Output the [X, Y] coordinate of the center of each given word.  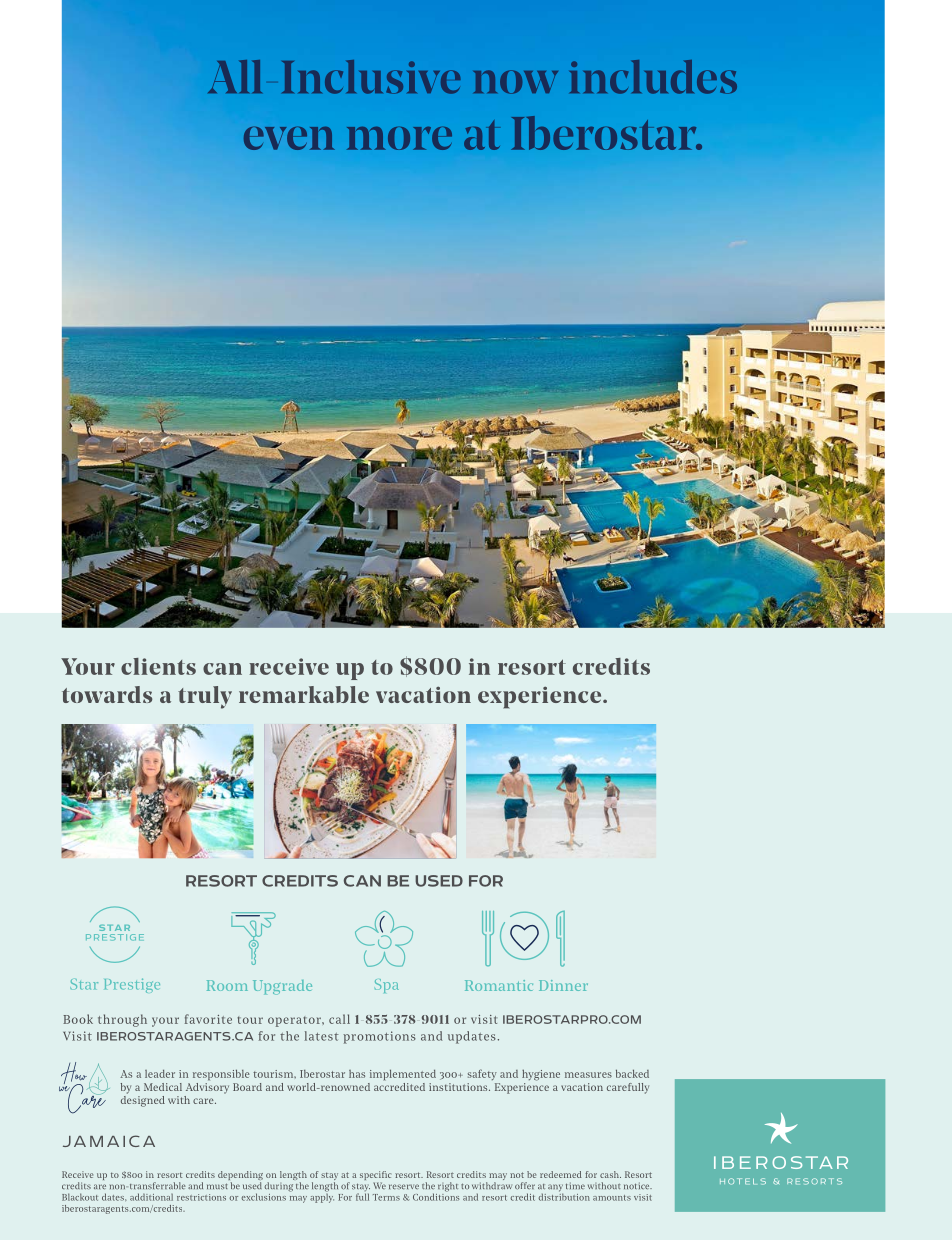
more [399, 138]
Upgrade [282, 987]
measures [588, 1075]
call [339, 1019]
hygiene [541, 1075]
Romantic [499, 985]
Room [227, 985]
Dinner [563, 985]
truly [205, 697]
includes [653, 77]
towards [107, 694]
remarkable [304, 694]
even [289, 138]
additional [151, 1197]
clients [158, 666]
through [122, 1020]
